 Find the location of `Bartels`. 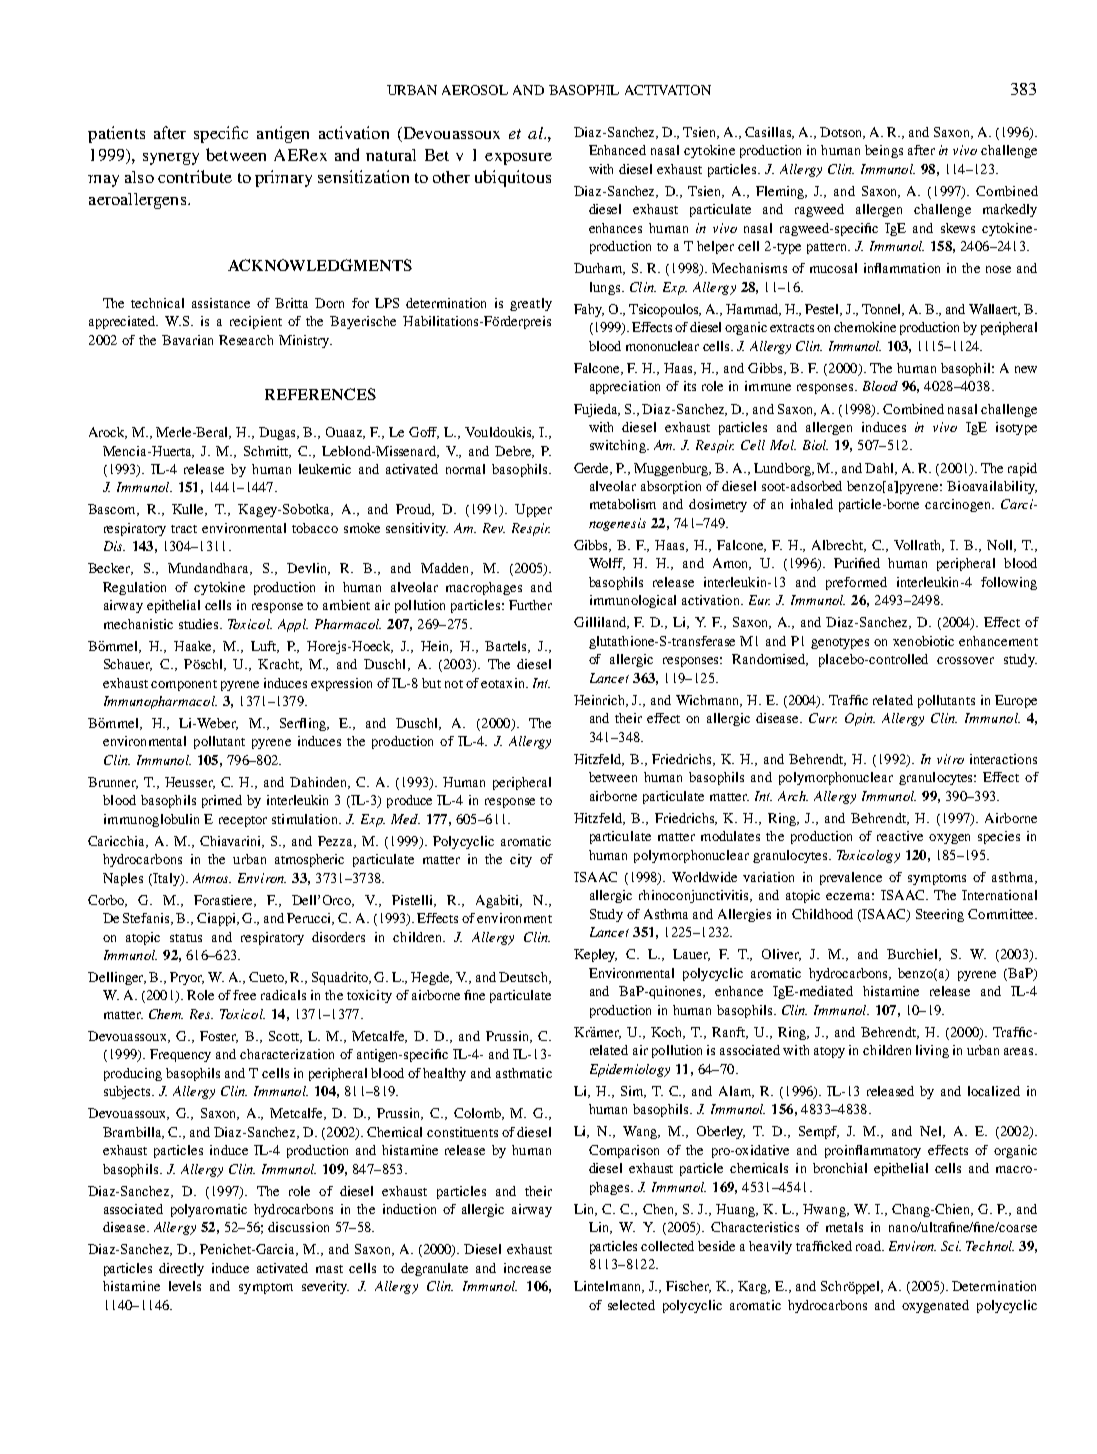

Bartels is located at coordinates (507, 647).
